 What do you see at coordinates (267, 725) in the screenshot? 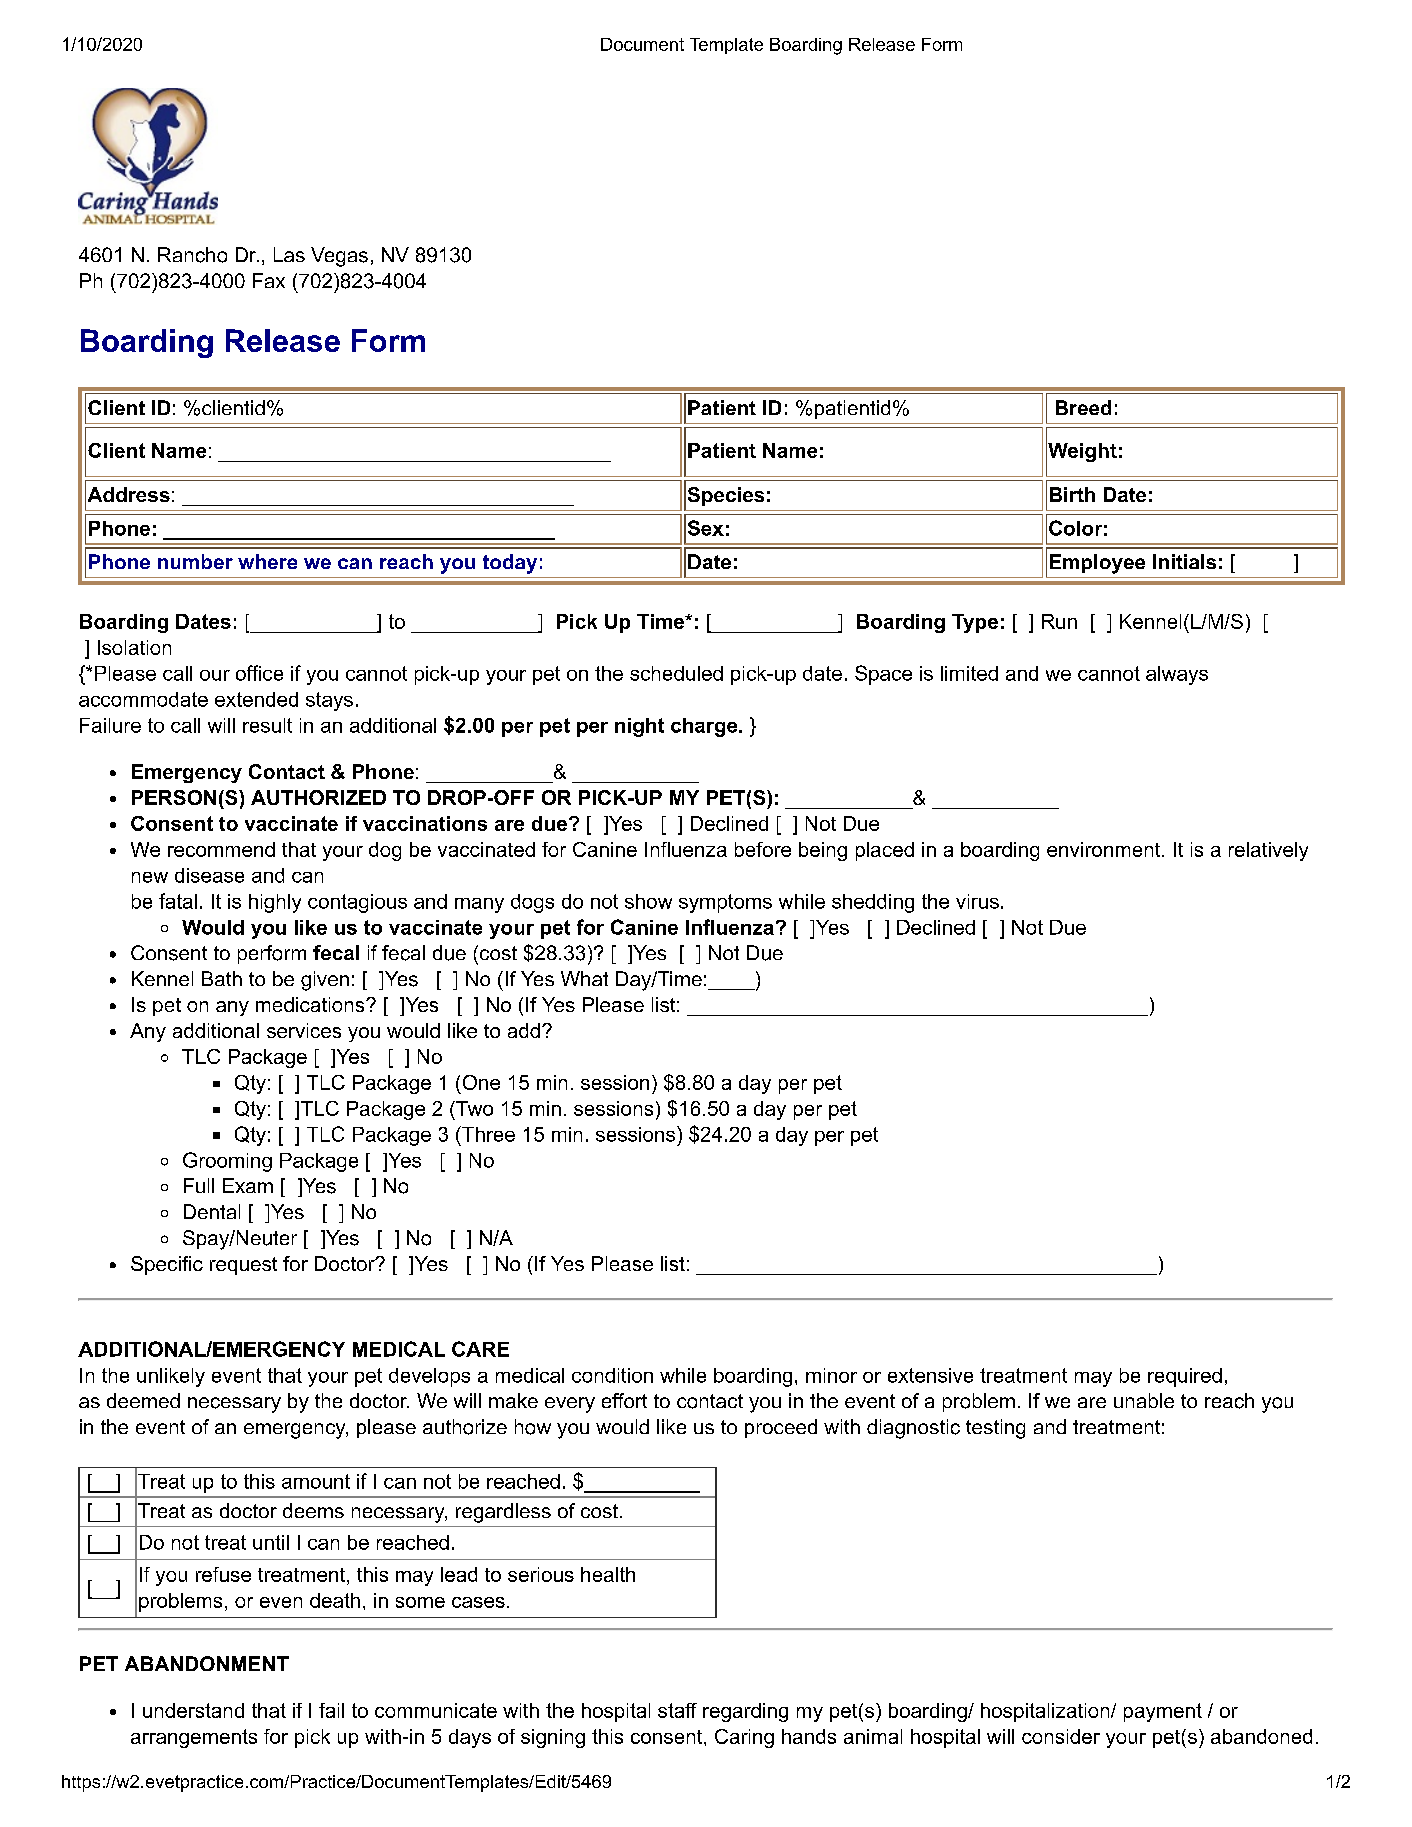
I see `result` at bounding box center [267, 725].
